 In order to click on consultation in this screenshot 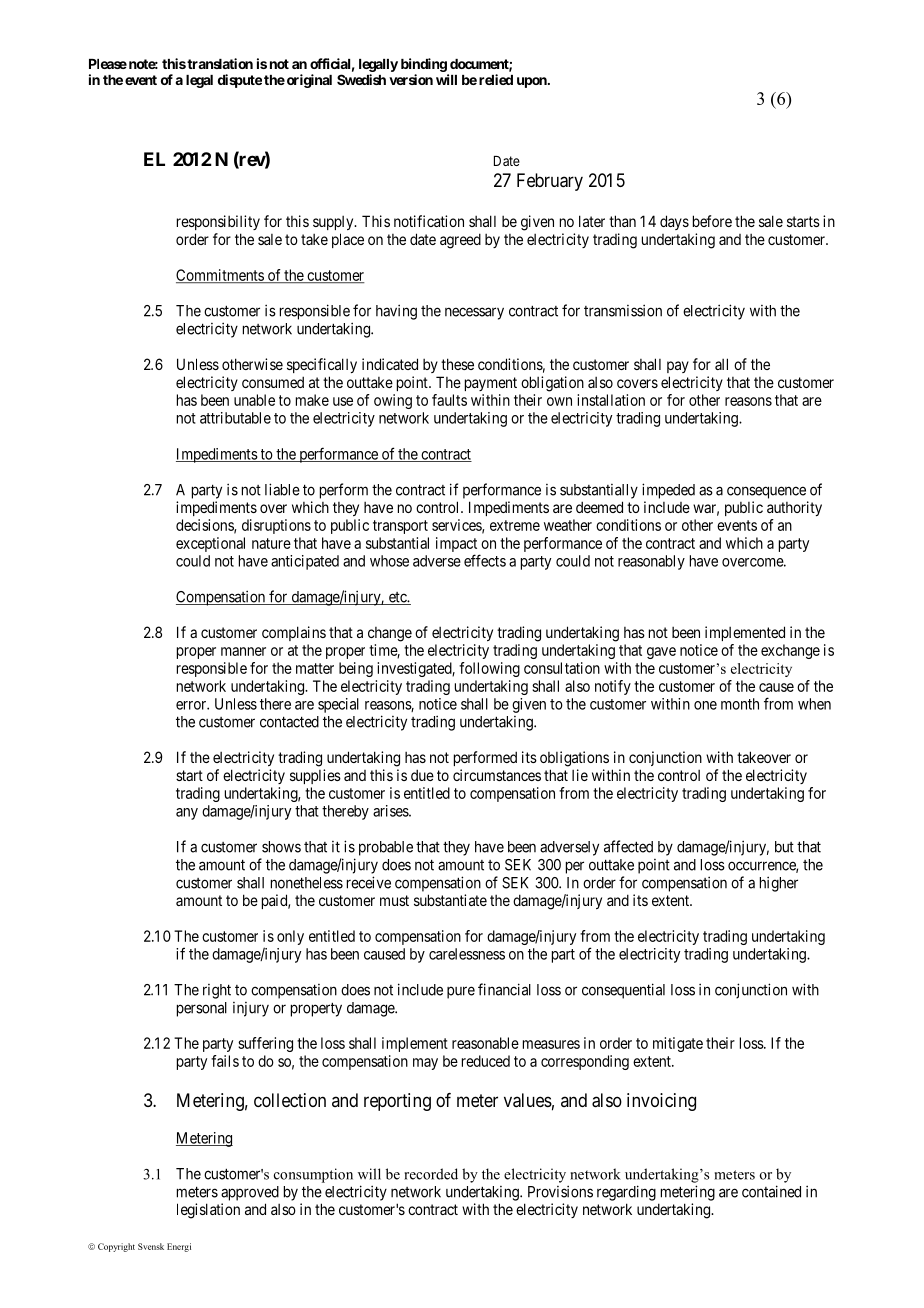, I will do `click(562, 668)`.
